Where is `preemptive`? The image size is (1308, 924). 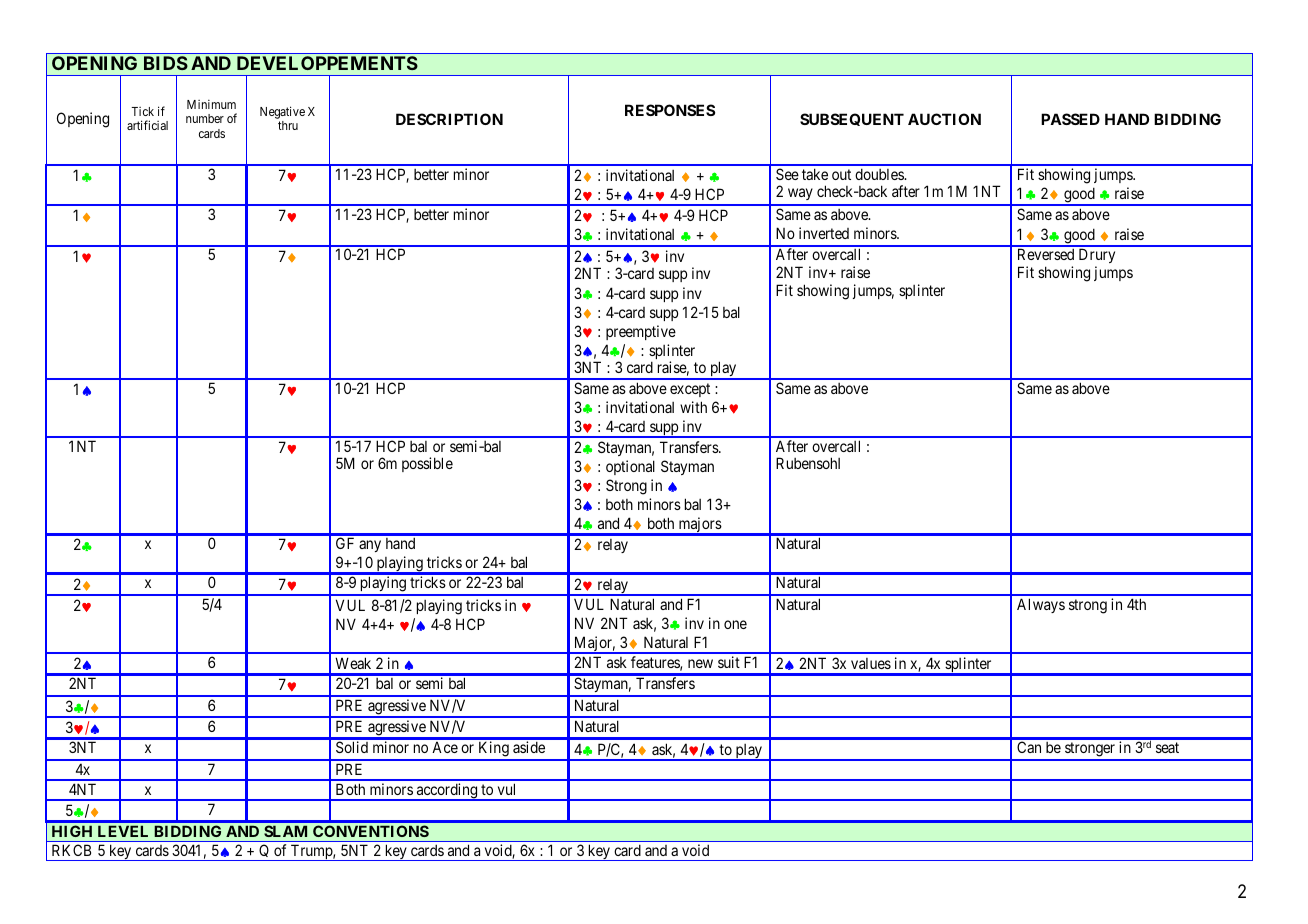 preemptive is located at coordinates (641, 332).
